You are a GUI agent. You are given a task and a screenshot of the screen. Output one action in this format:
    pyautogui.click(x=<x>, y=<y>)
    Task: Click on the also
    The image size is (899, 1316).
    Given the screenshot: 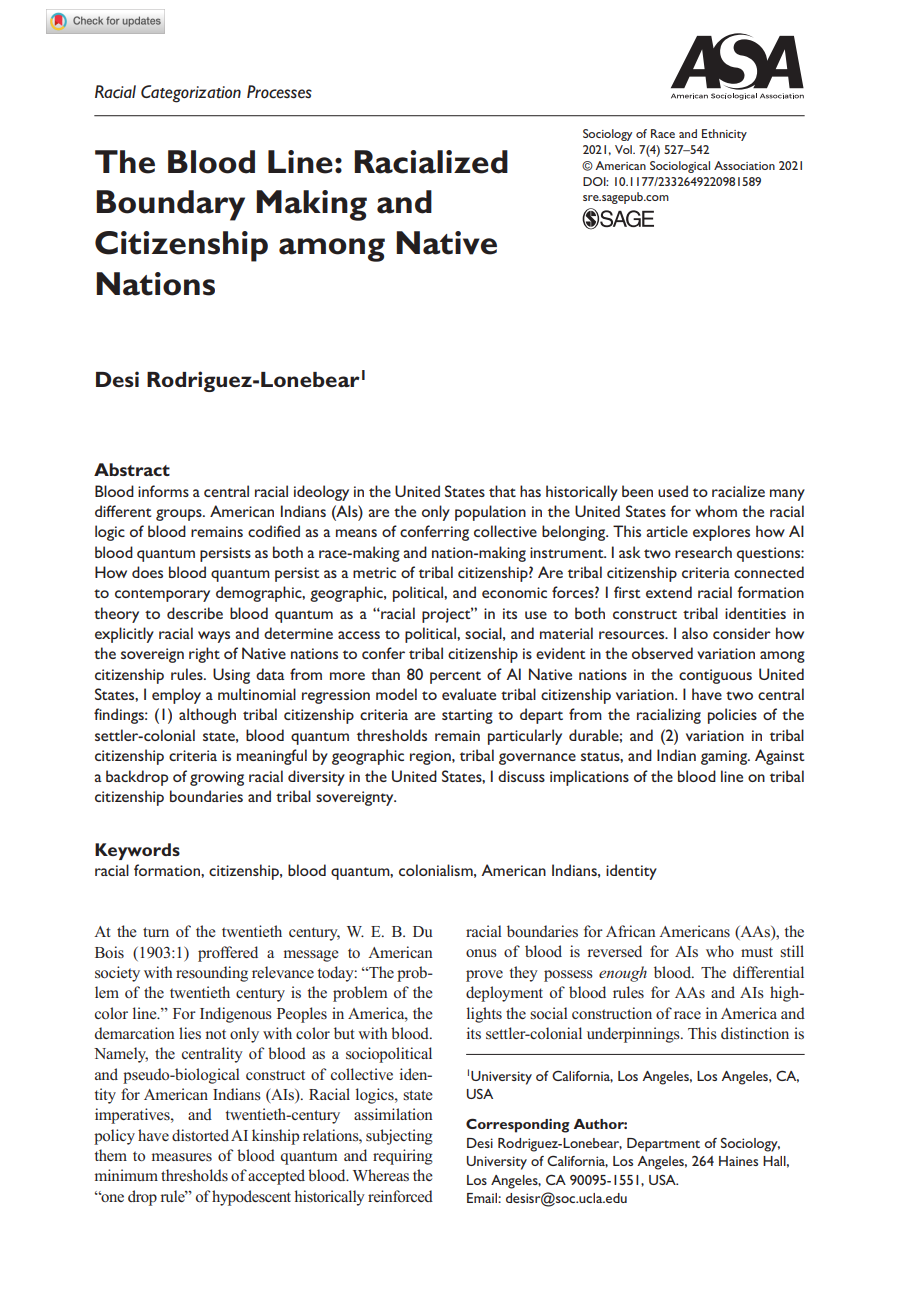 What is the action you would take?
    pyautogui.click(x=695, y=633)
